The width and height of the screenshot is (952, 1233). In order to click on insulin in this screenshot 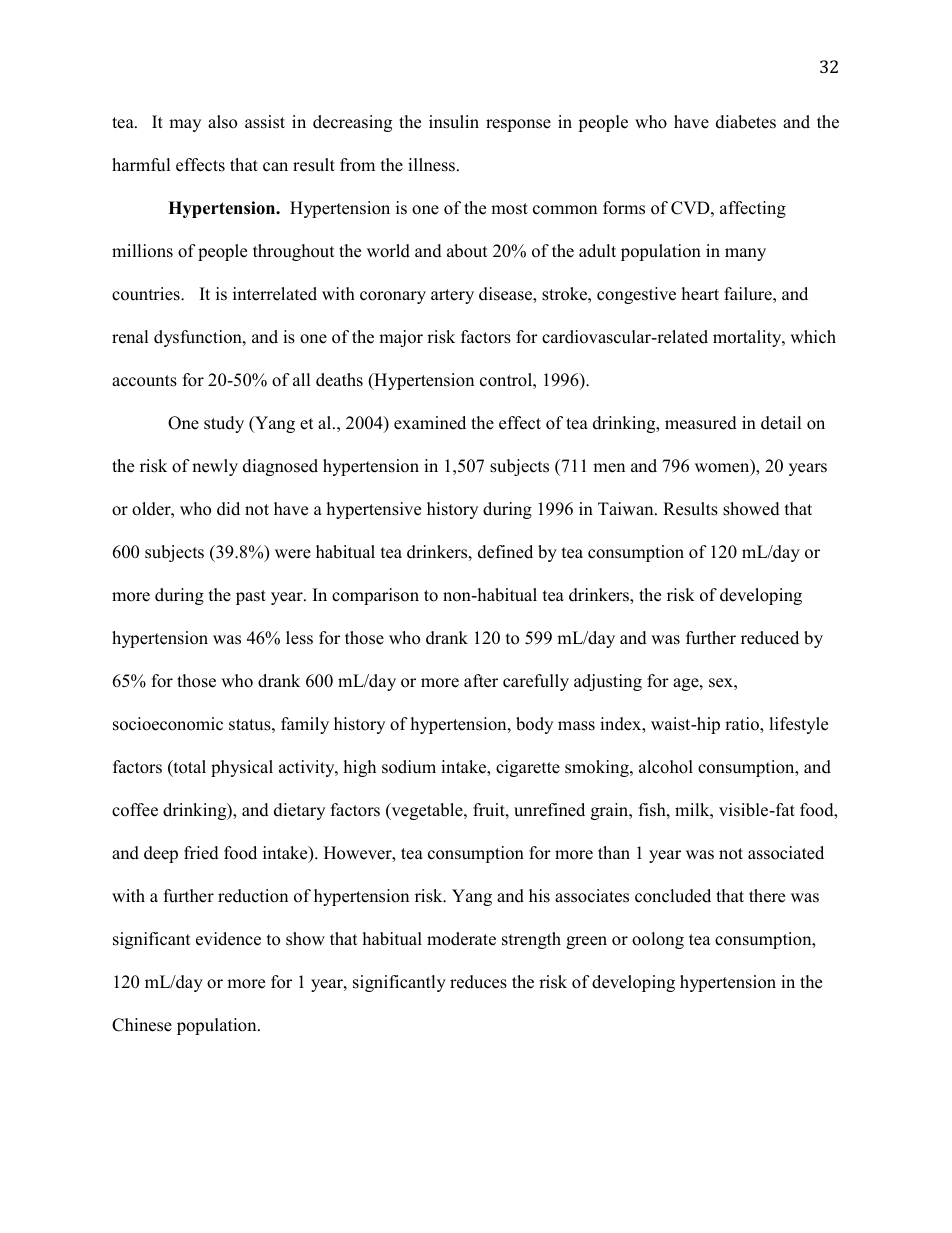, I will do `click(454, 122)`.
